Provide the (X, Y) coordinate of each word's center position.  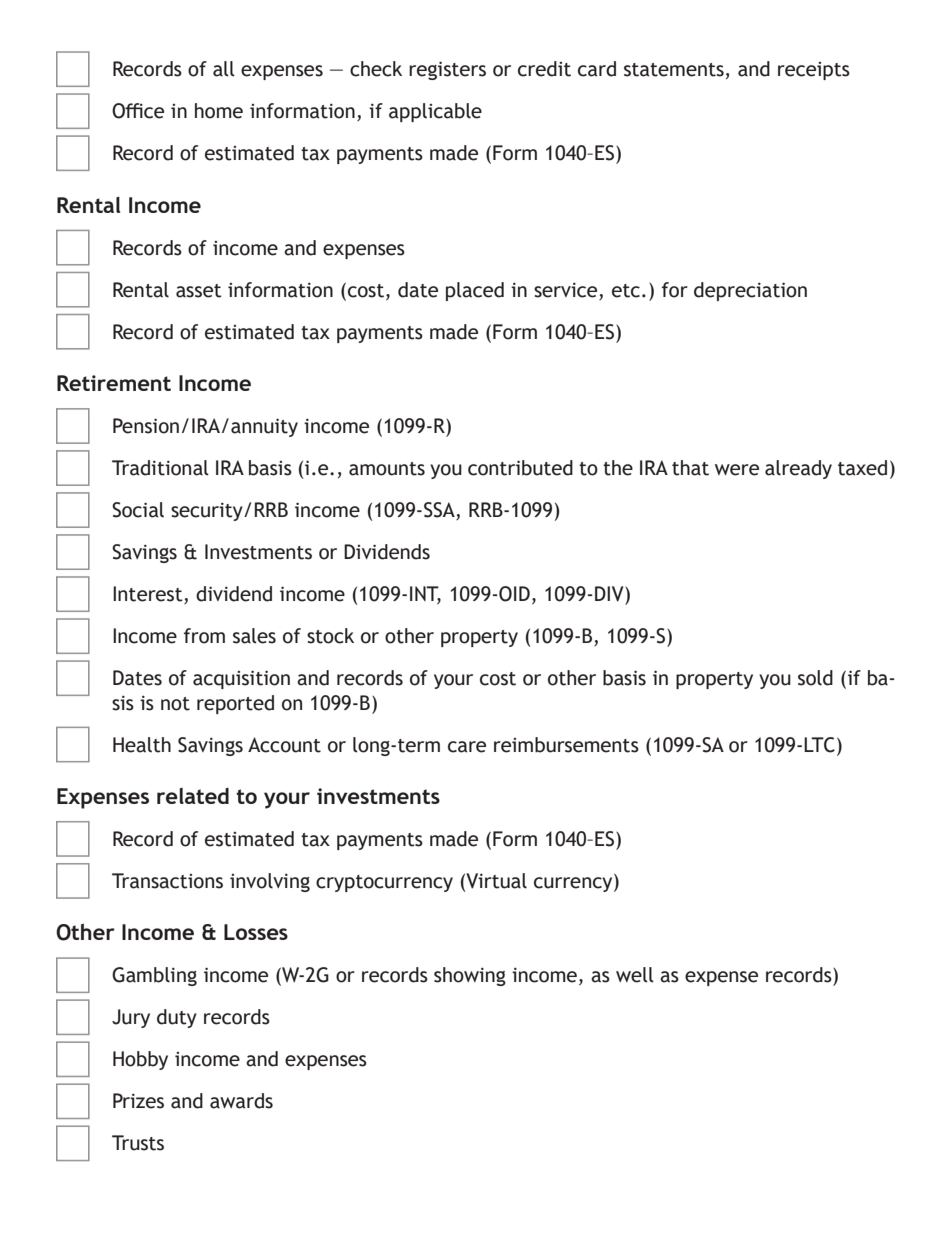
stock (330, 636)
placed (475, 291)
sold (815, 678)
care (467, 747)
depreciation (750, 291)
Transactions (167, 881)
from (204, 636)
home (219, 111)
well (635, 975)
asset (199, 291)
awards (241, 1101)
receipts (814, 71)
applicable (435, 112)
